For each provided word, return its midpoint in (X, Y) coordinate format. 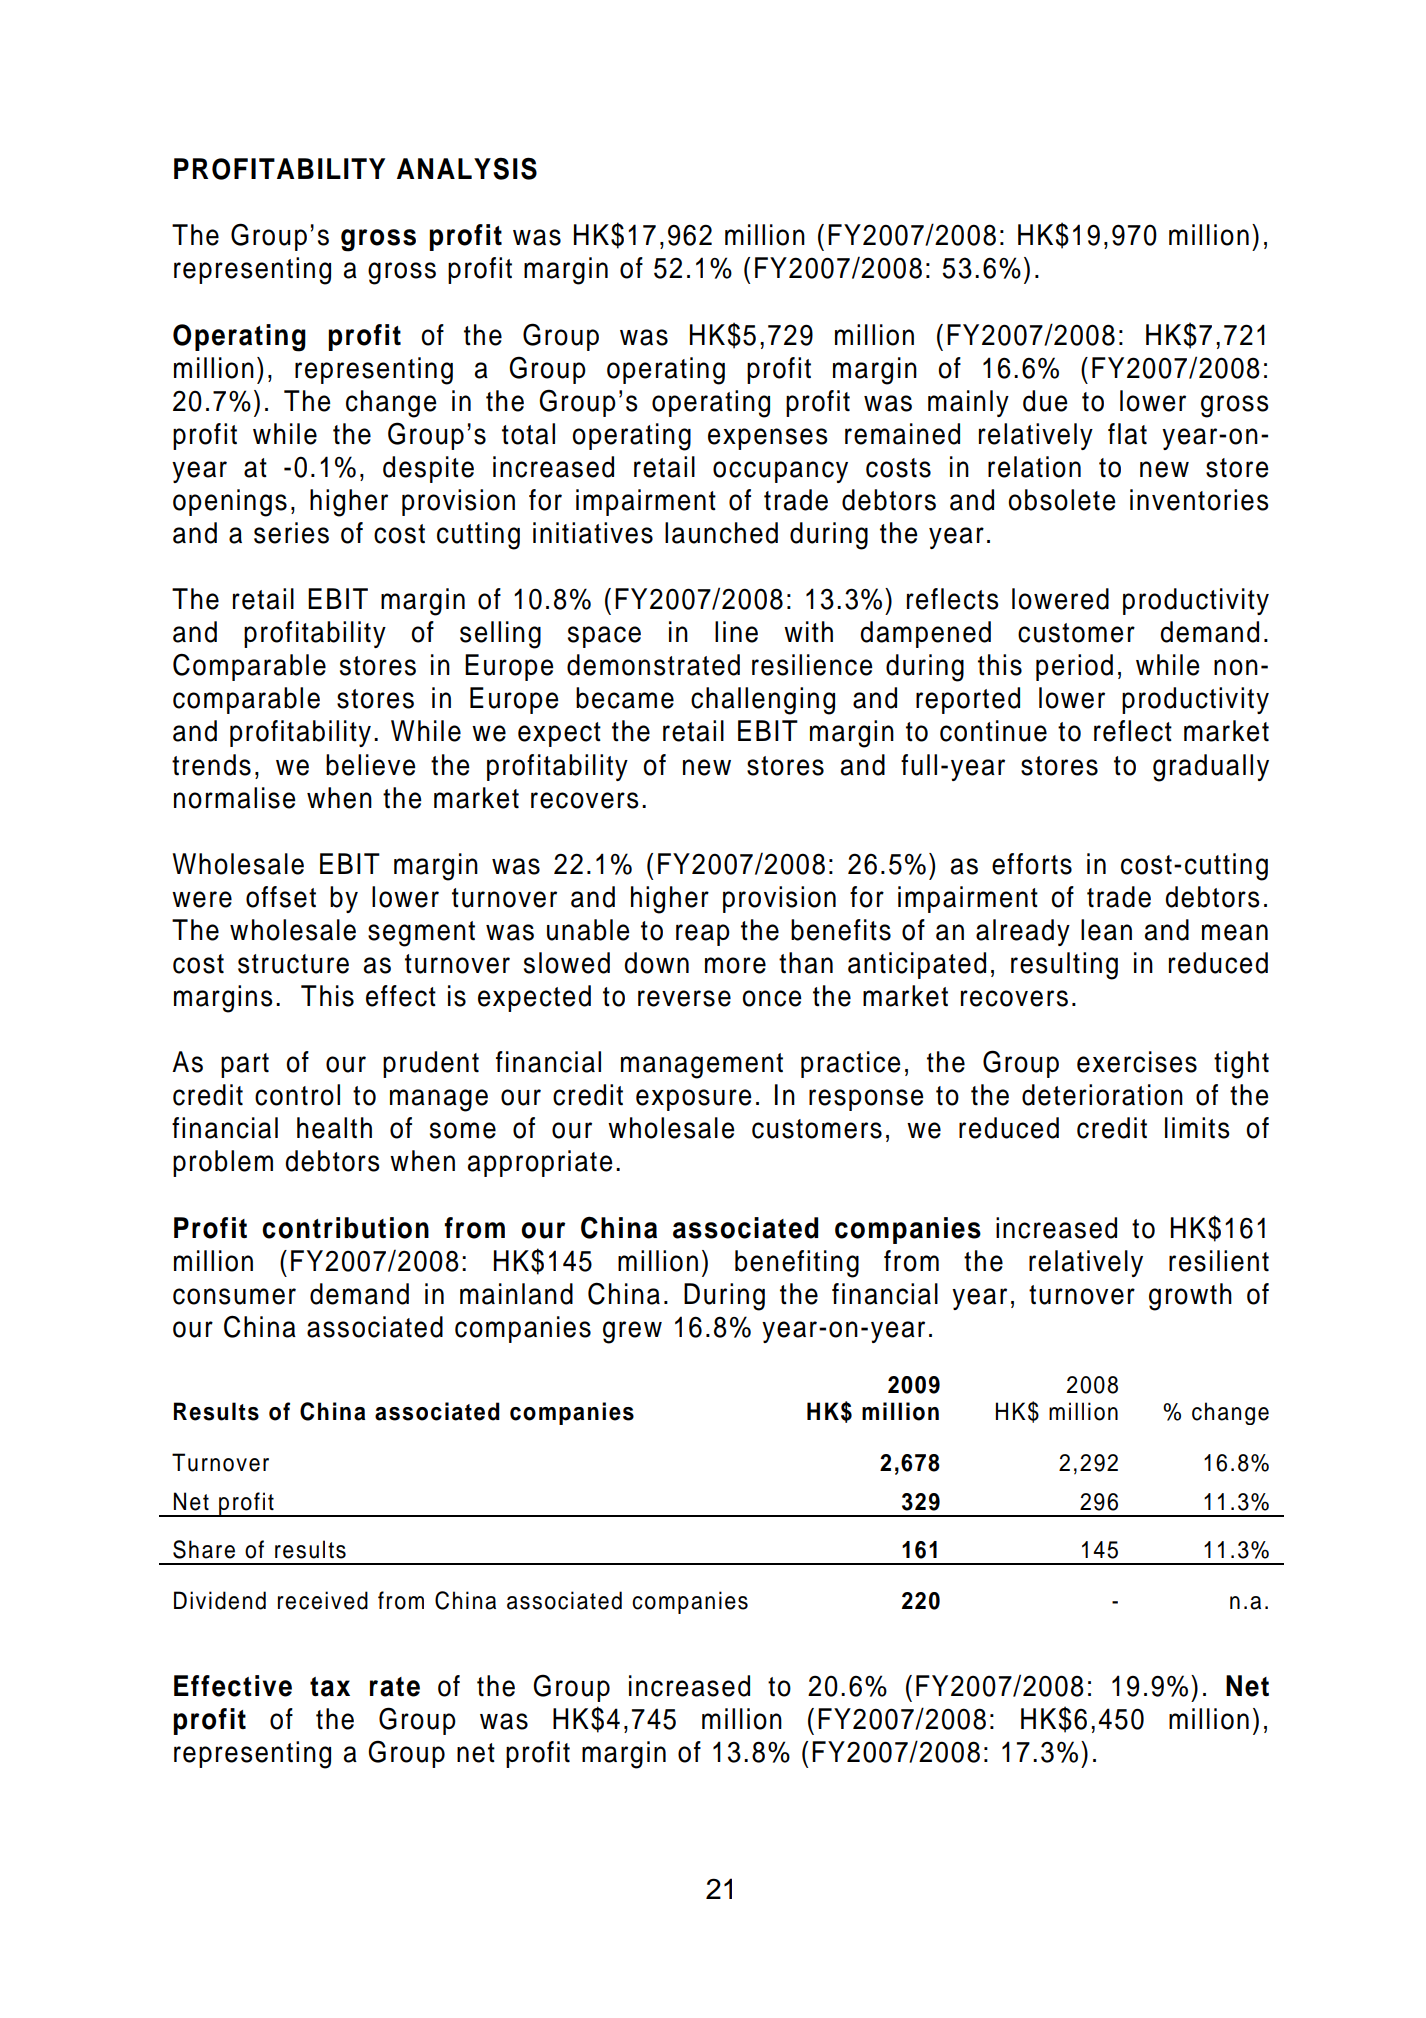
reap (703, 935)
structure (293, 964)
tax (330, 1687)
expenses (768, 439)
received (323, 1600)
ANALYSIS (467, 168)
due (1045, 401)
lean (1106, 930)
